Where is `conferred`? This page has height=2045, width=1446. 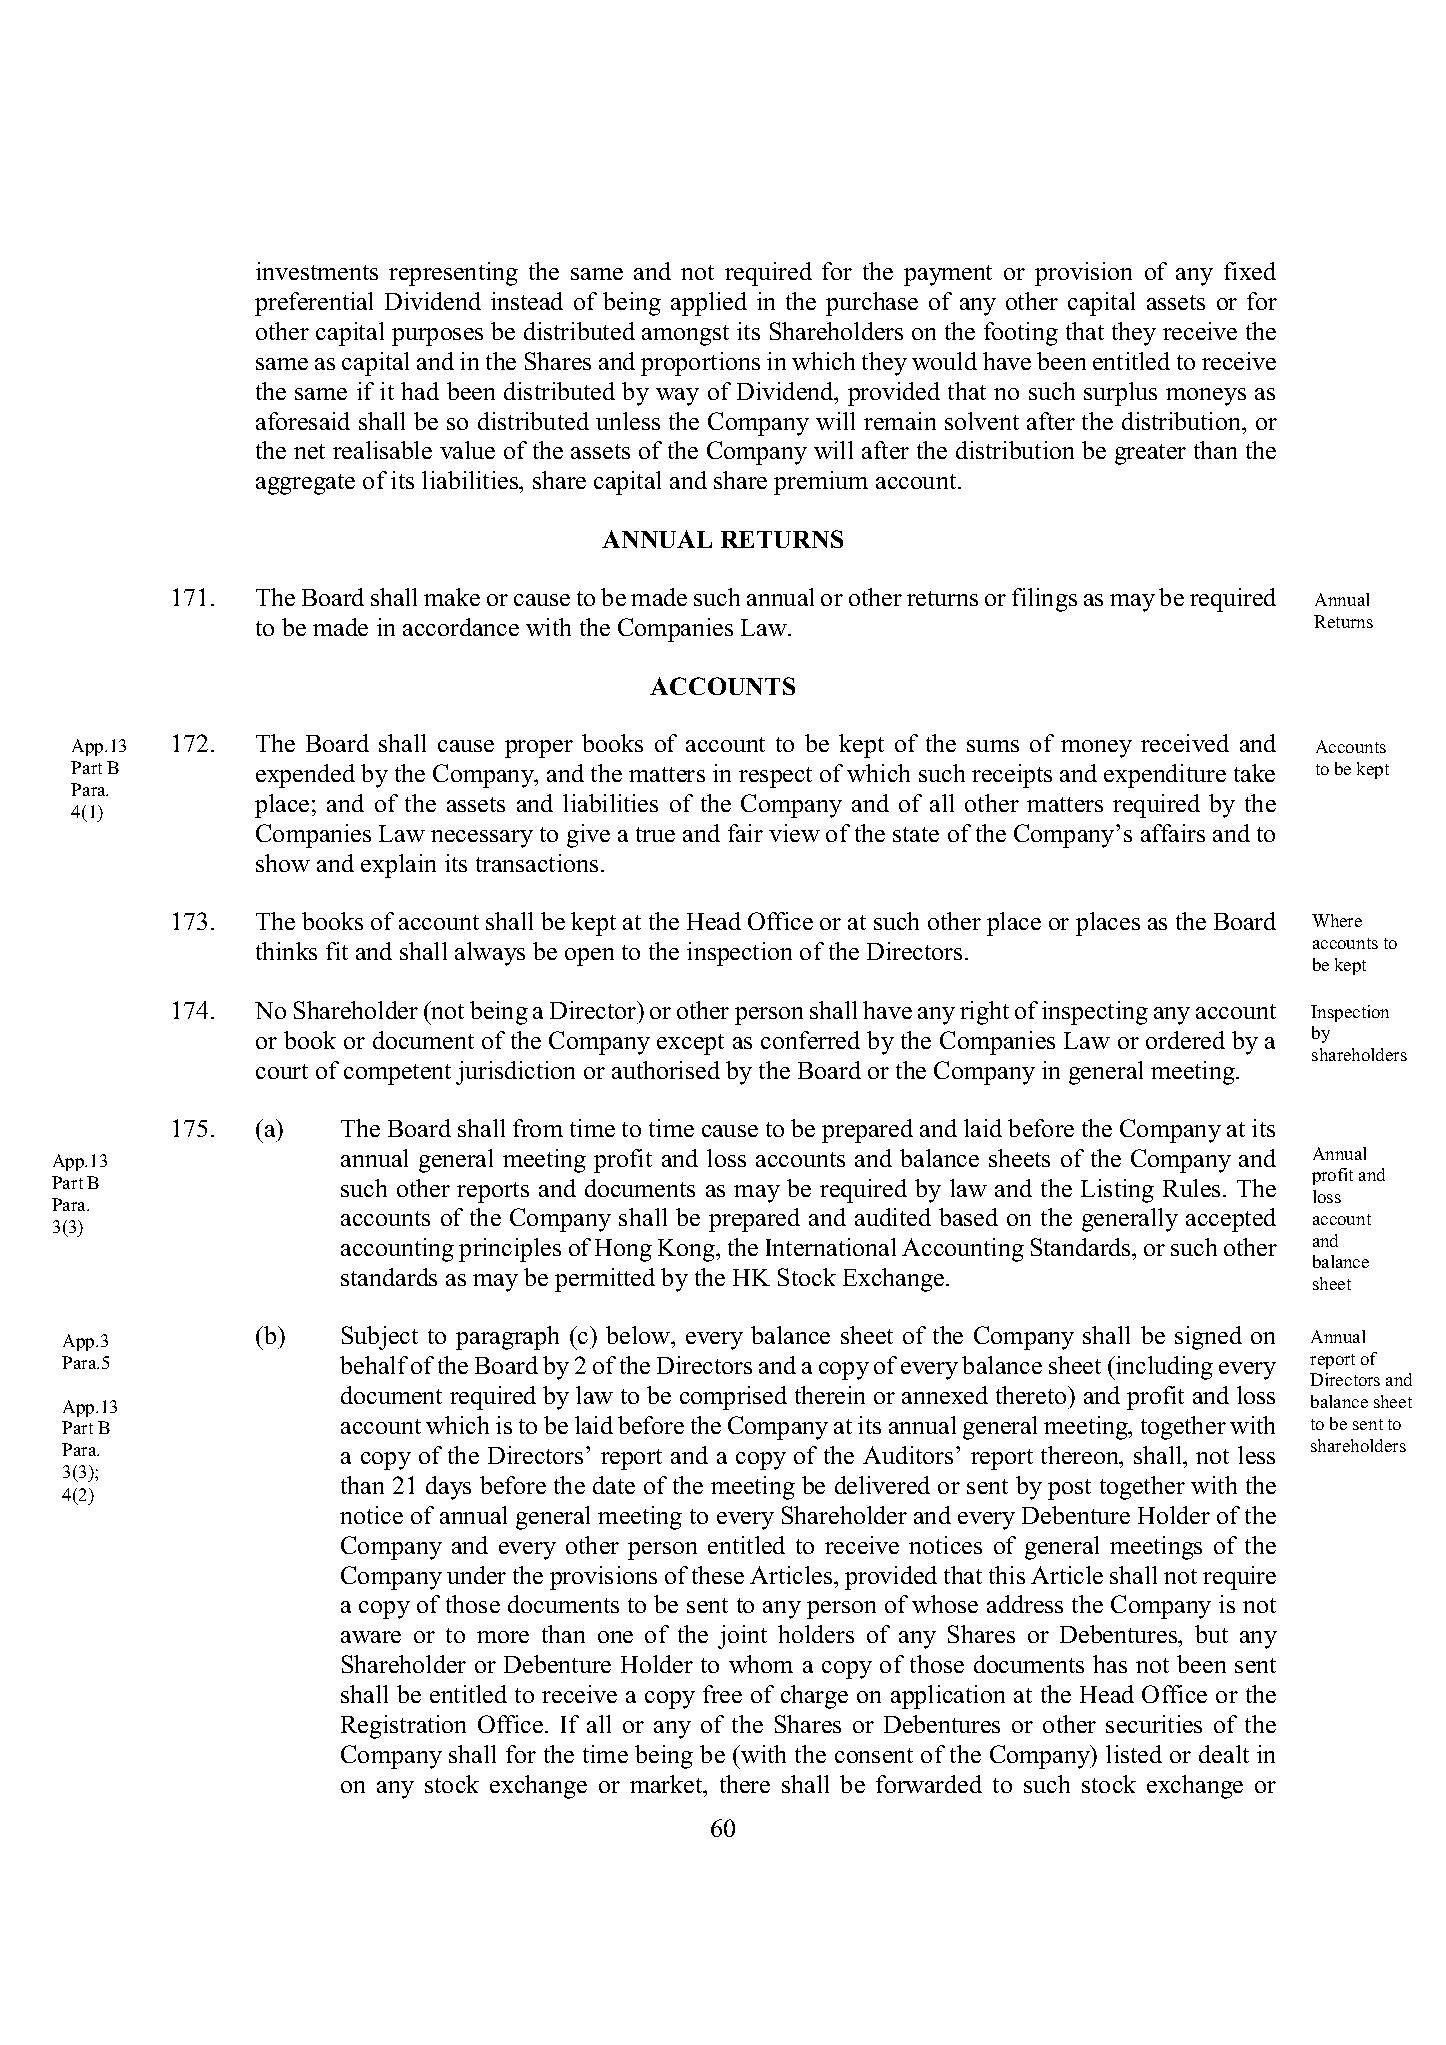
conferred is located at coordinates (810, 1040).
